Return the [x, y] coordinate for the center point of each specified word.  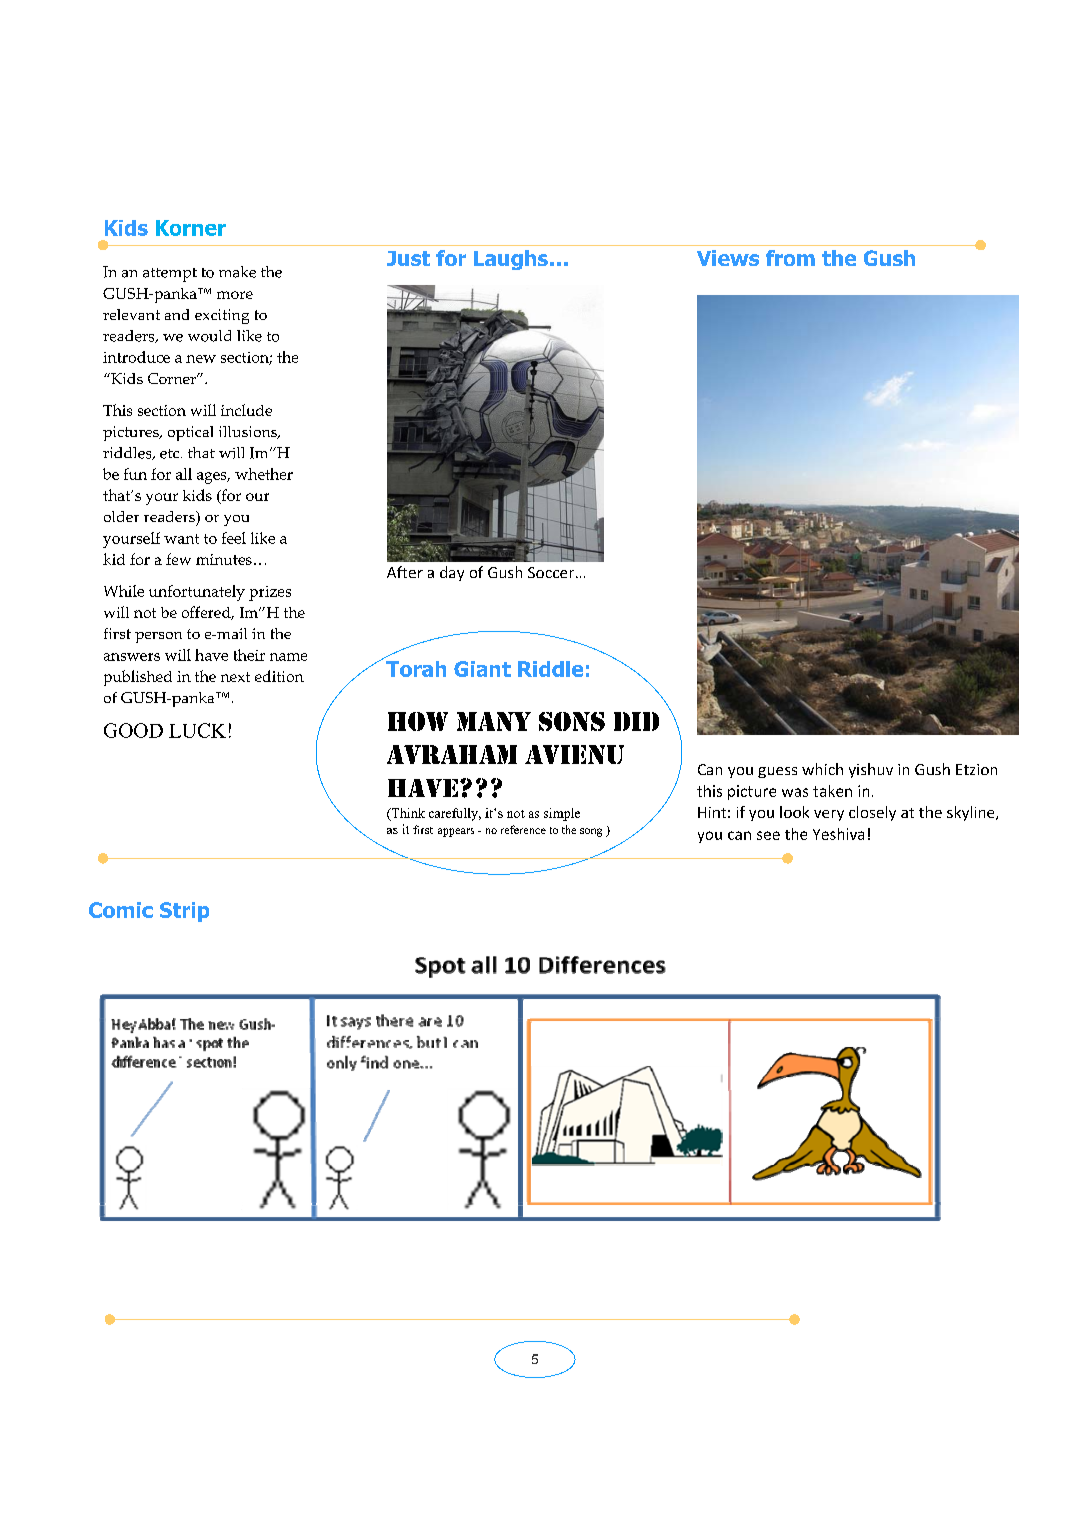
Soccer [552, 572]
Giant [482, 669]
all [184, 474]
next [235, 677]
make [237, 272]
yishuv [871, 770]
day [452, 573]
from [790, 258]
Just [408, 258]
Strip [184, 912]
